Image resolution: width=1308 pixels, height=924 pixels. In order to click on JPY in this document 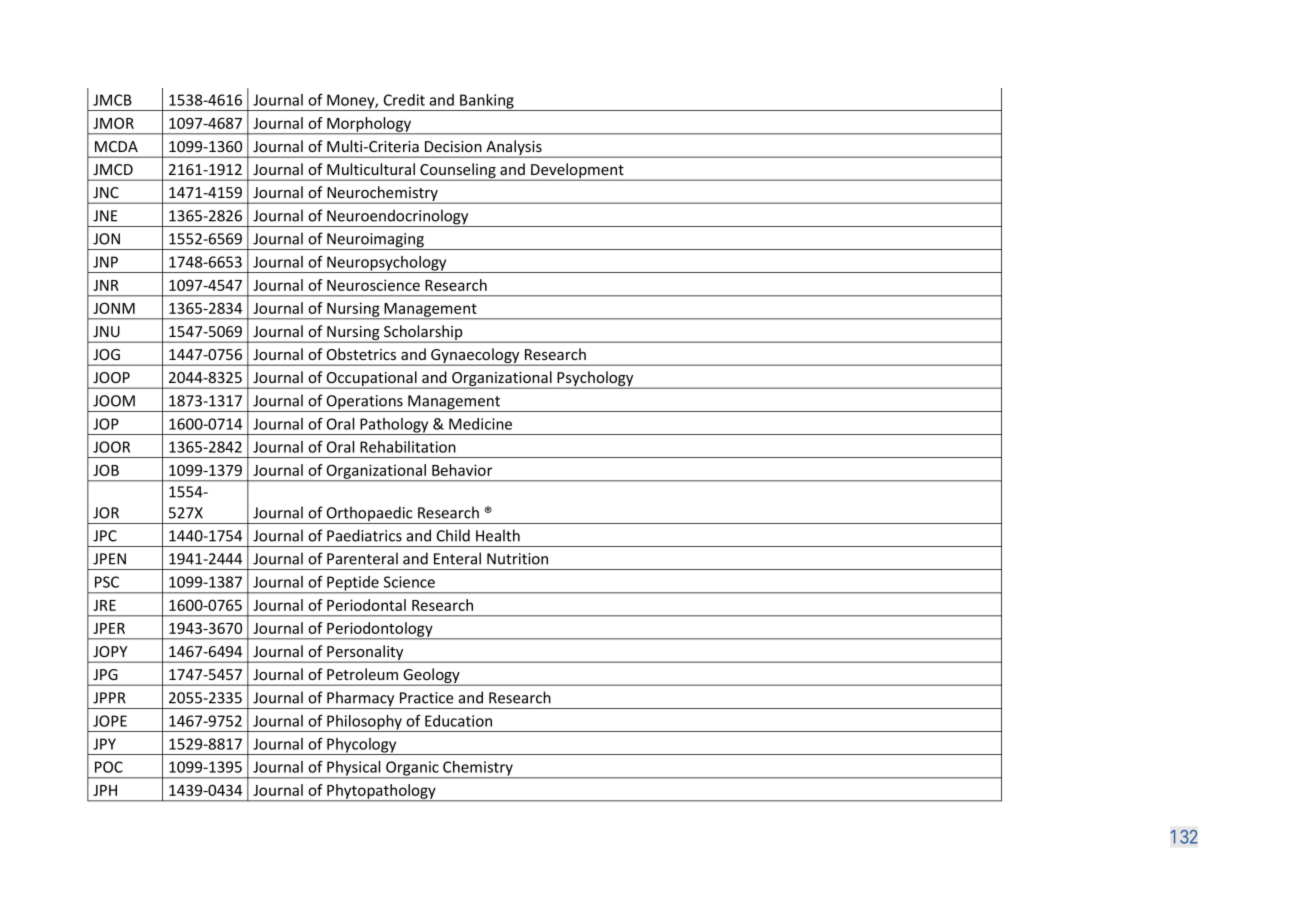, I will do `click(104, 744)`.
